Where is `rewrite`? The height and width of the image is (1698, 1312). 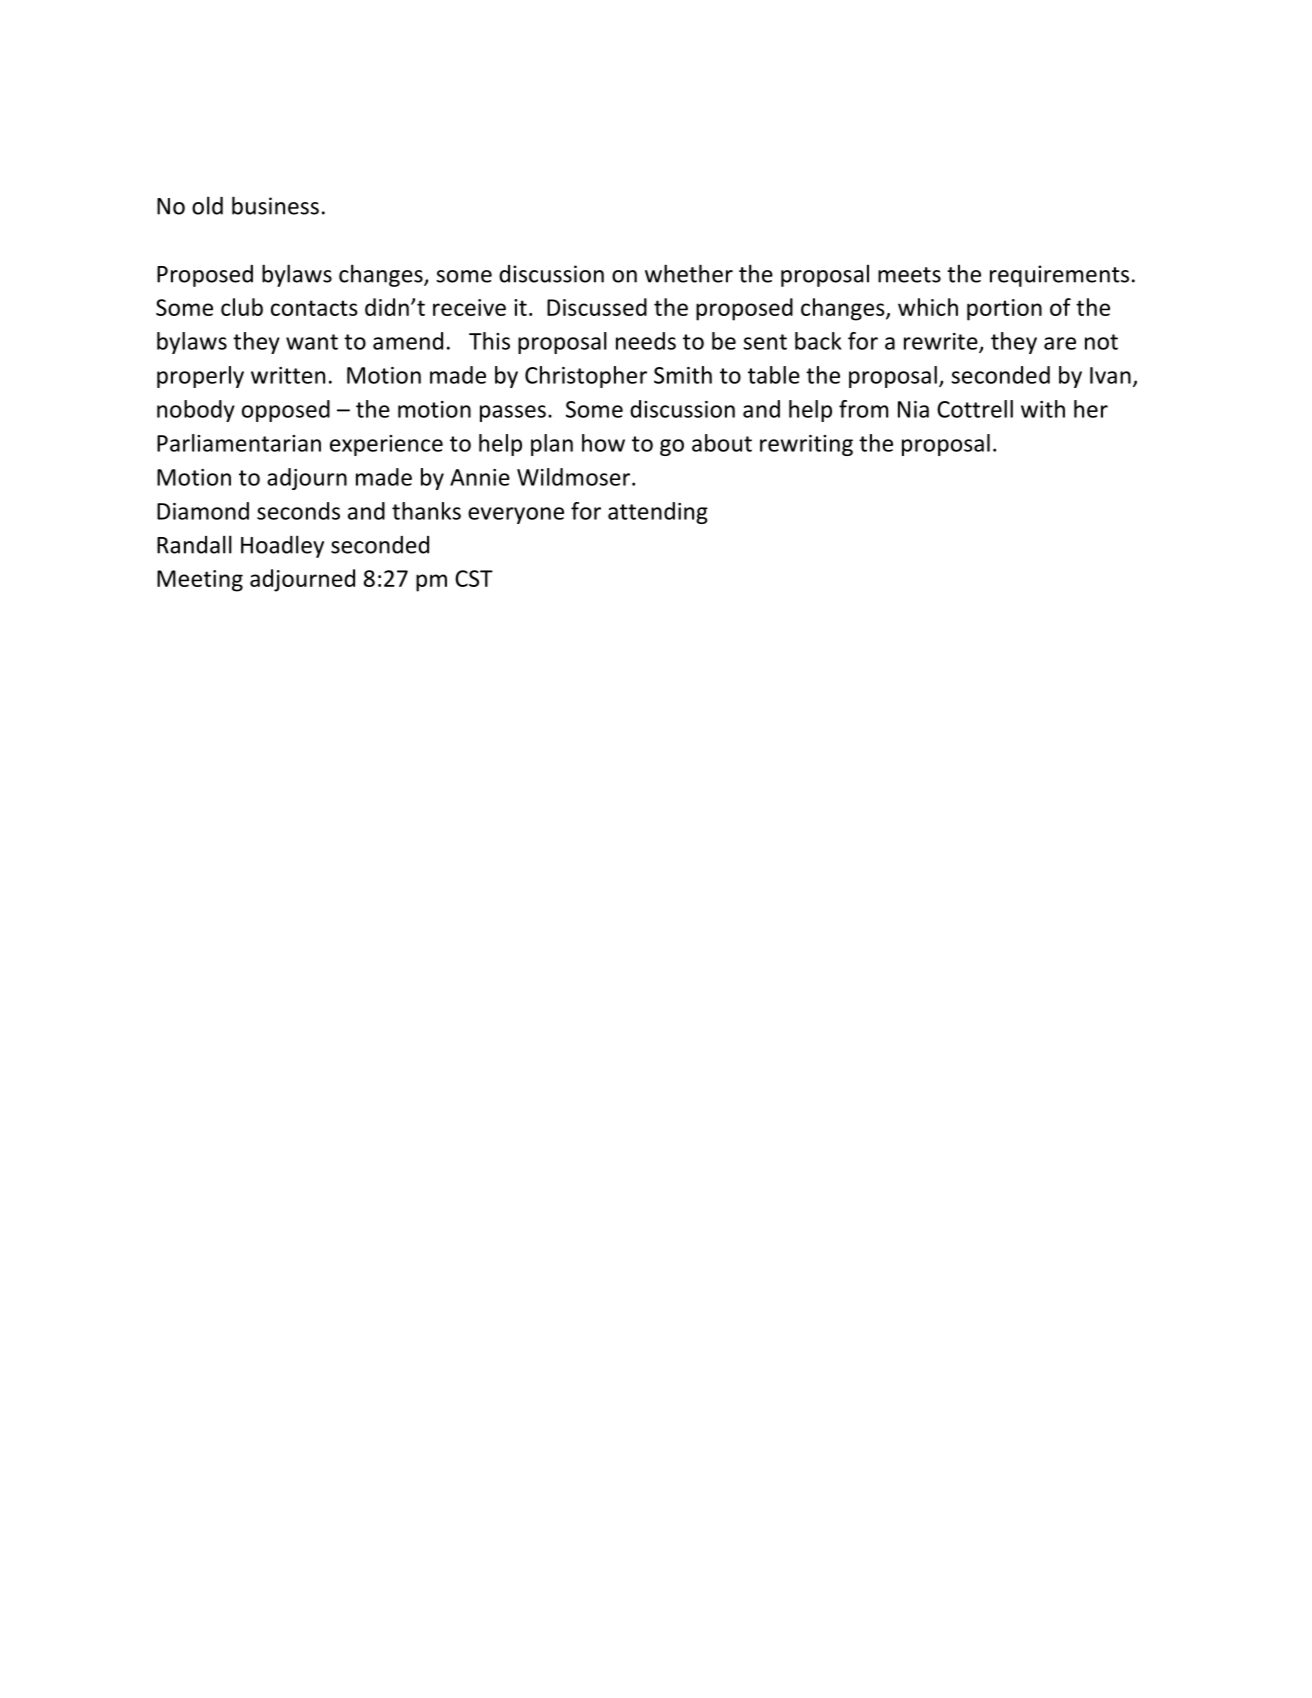
rewrite is located at coordinates (942, 342).
